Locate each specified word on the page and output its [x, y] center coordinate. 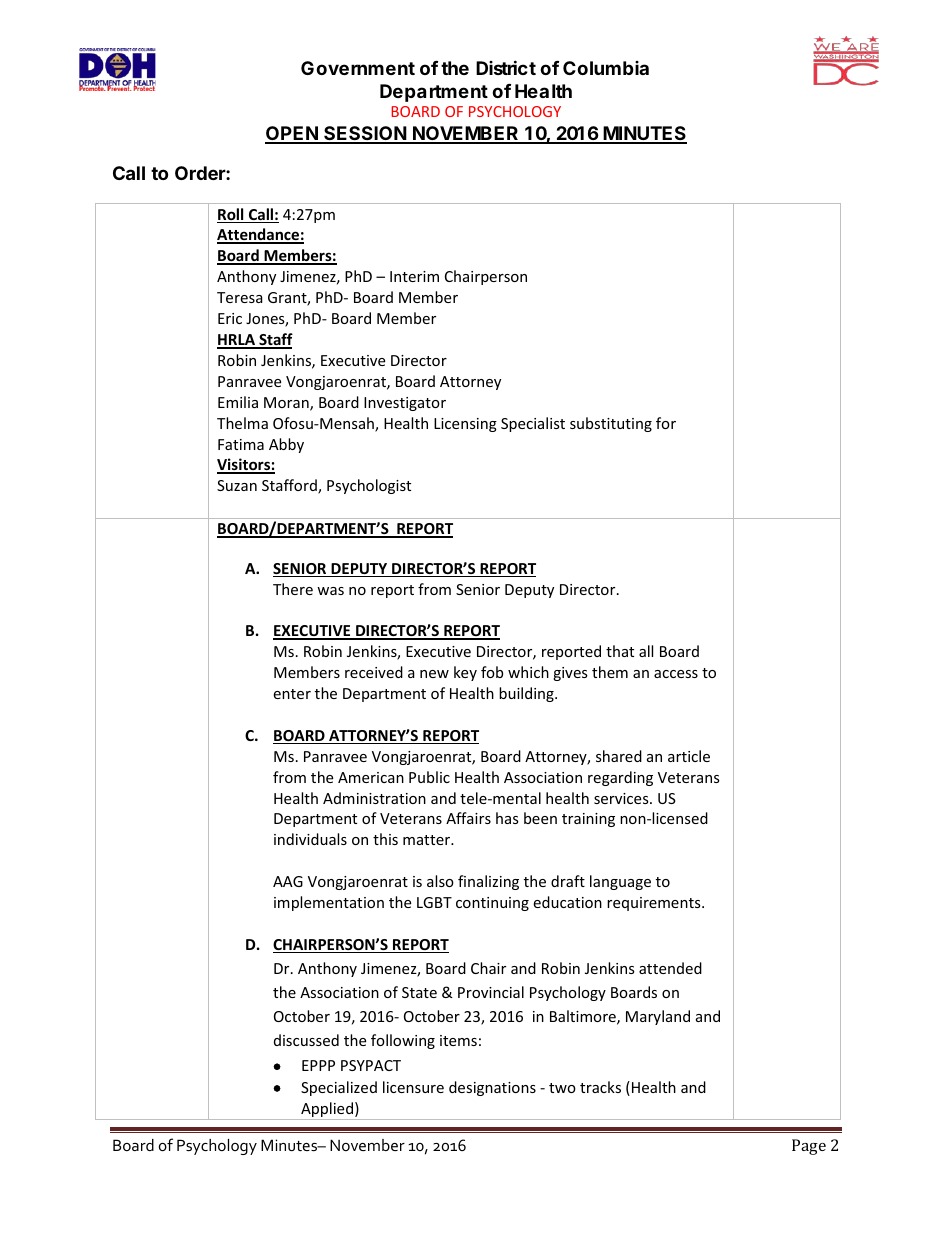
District [506, 67]
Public [429, 777]
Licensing [465, 425]
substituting [611, 424]
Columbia [606, 68]
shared [619, 756]
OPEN [292, 134]
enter [292, 694]
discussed [306, 1040]
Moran [287, 404]
